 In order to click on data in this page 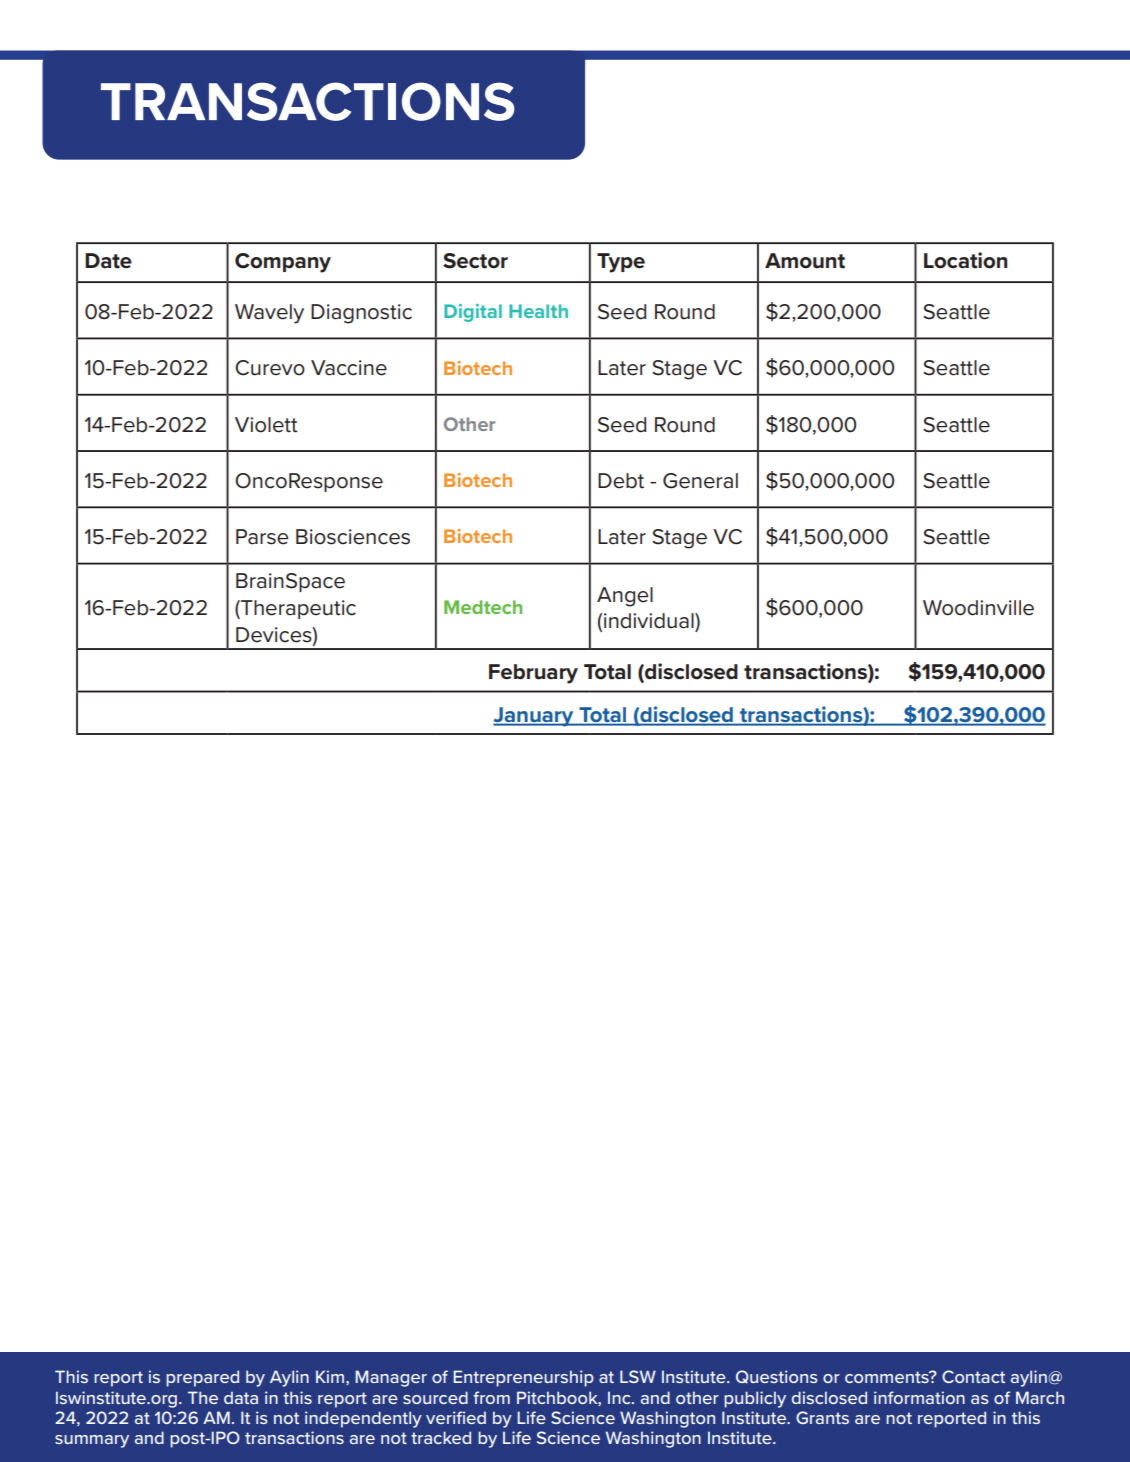, I will do `click(241, 1397)`.
